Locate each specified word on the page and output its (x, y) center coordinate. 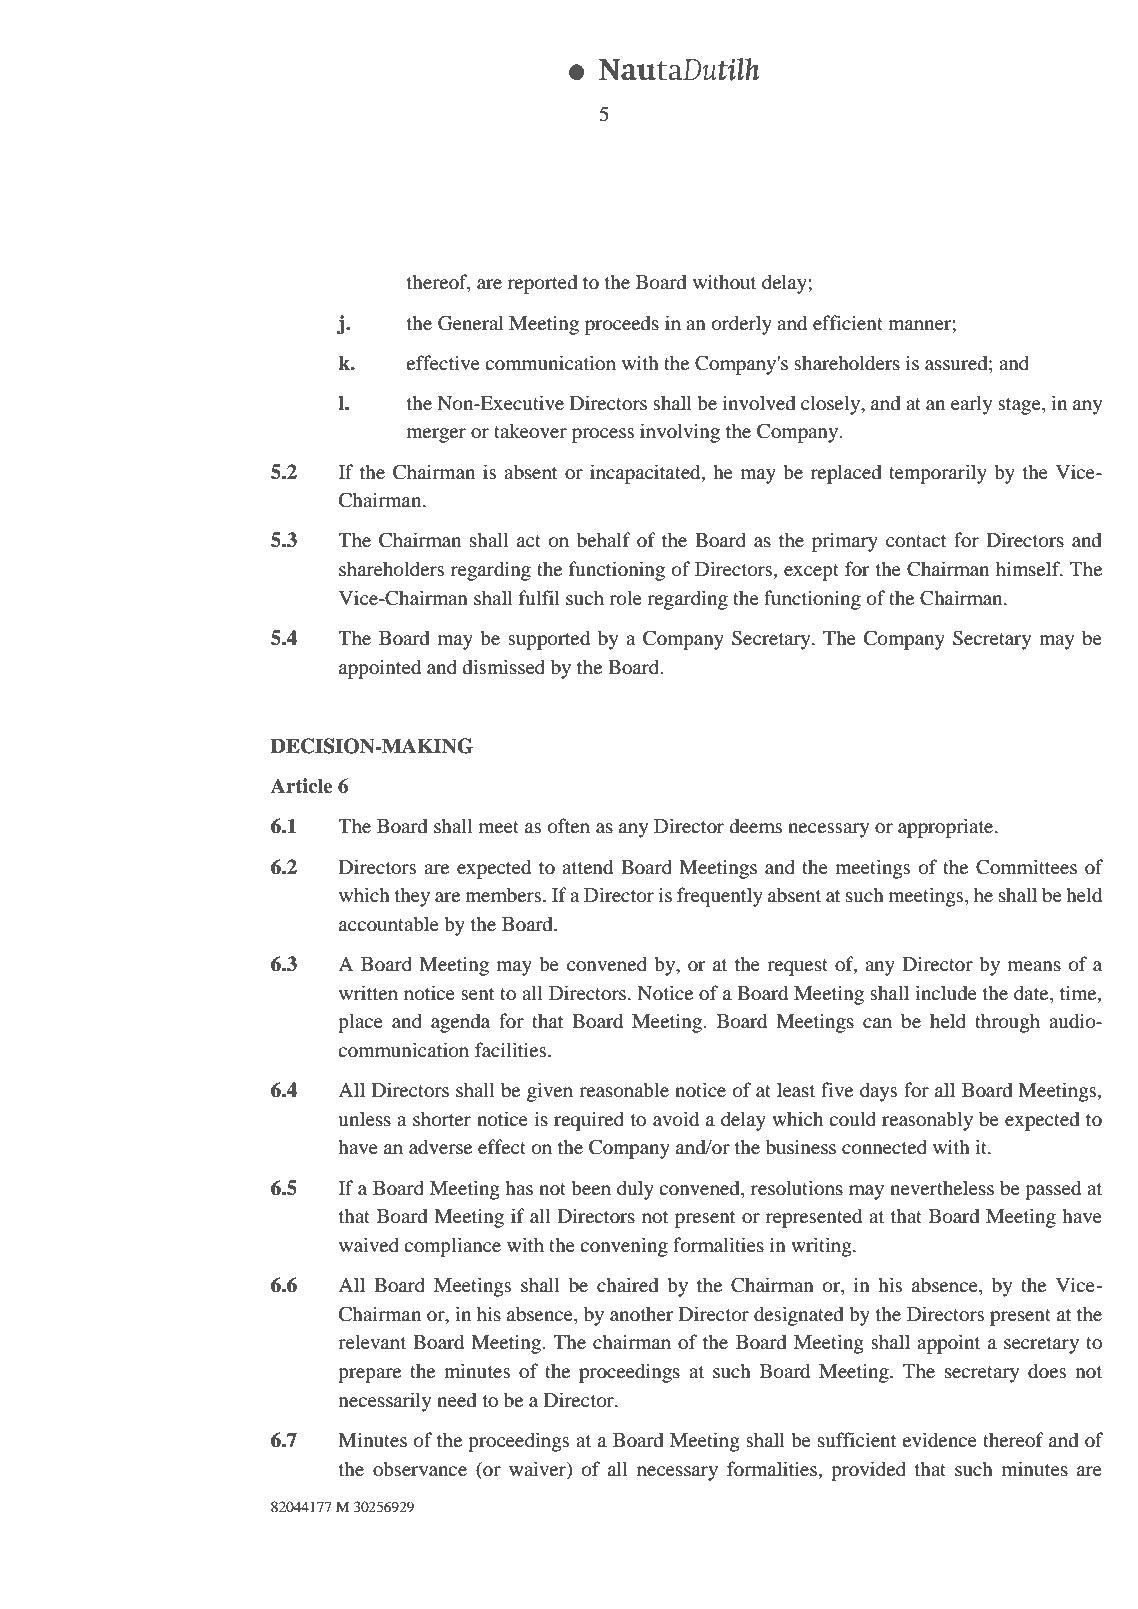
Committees (1026, 867)
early (971, 405)
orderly (742, 325)
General (470, 323)
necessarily (385, 1402)
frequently (720, 897)
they (412, 897)
